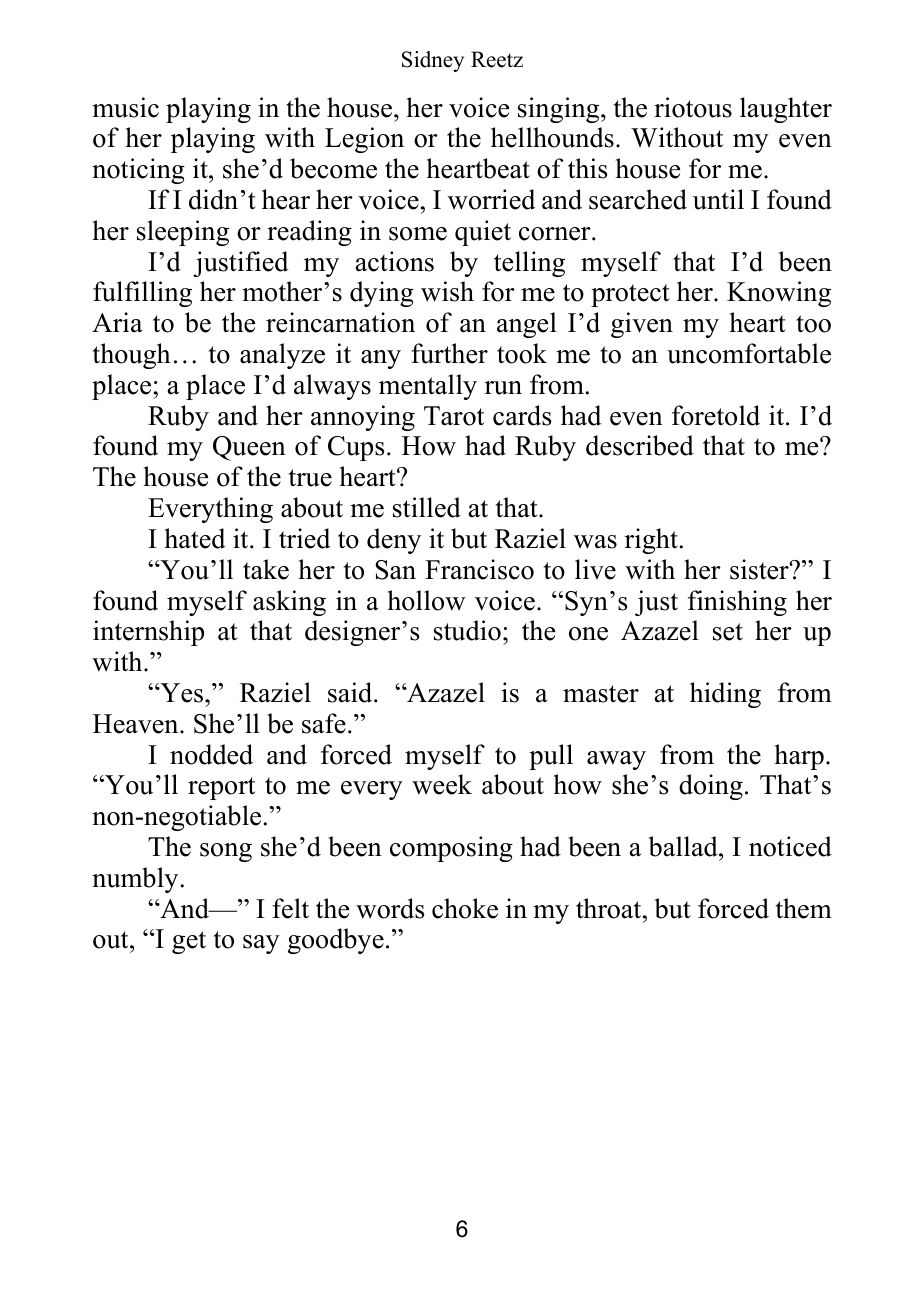  Describe the element at coordinates (189, 942) in the screenshot. I see `get` at that location.
